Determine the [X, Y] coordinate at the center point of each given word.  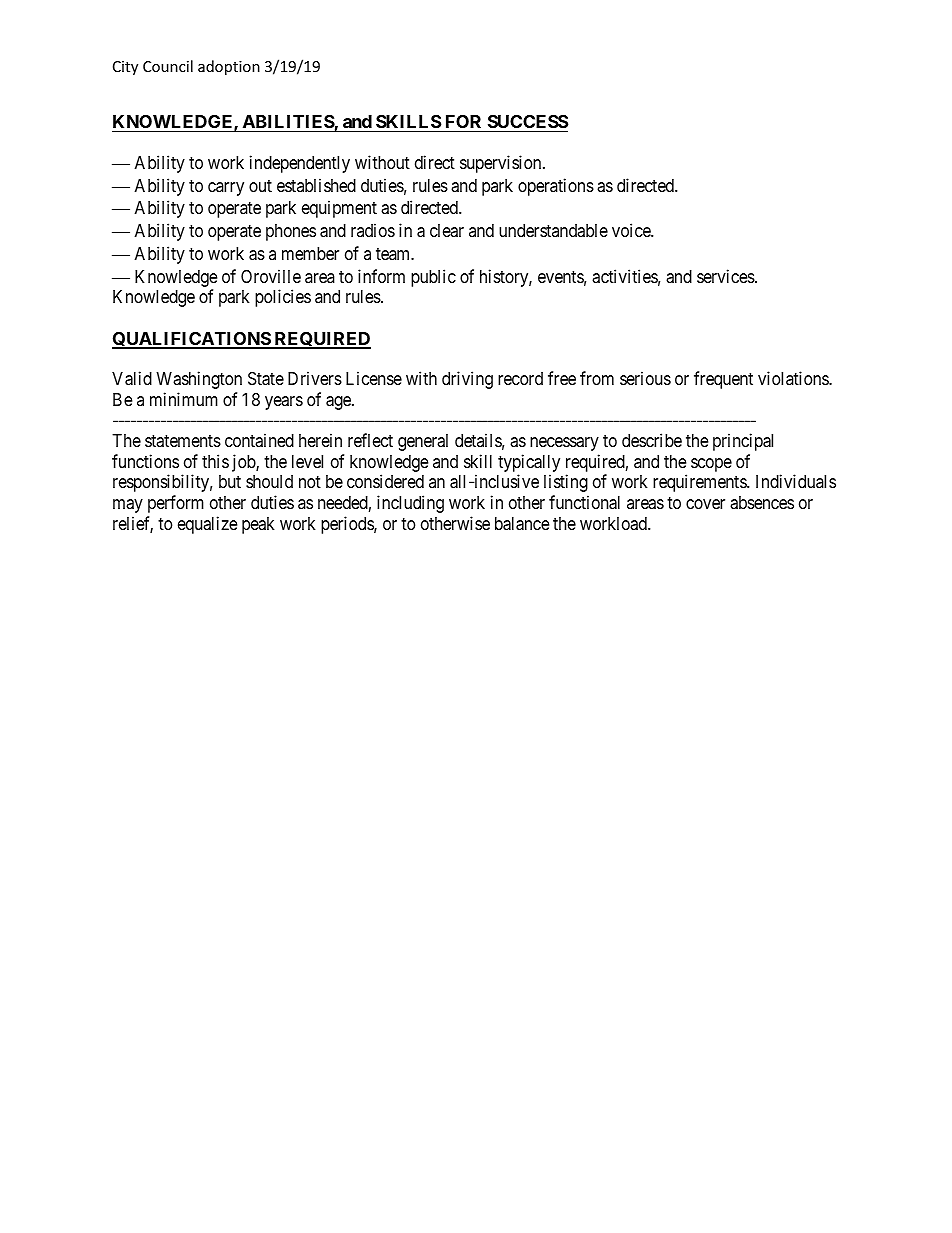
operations [556, 187]
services [726, 276]
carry [226, 189]
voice [632, 230]
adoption [229, 67]
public [433, 278]
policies [283, 298]
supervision [502, 164]
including [410, 504]
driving [467, 380]
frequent [723, 380]
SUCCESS [526, 123]
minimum [184, 399]
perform [176, 504]
